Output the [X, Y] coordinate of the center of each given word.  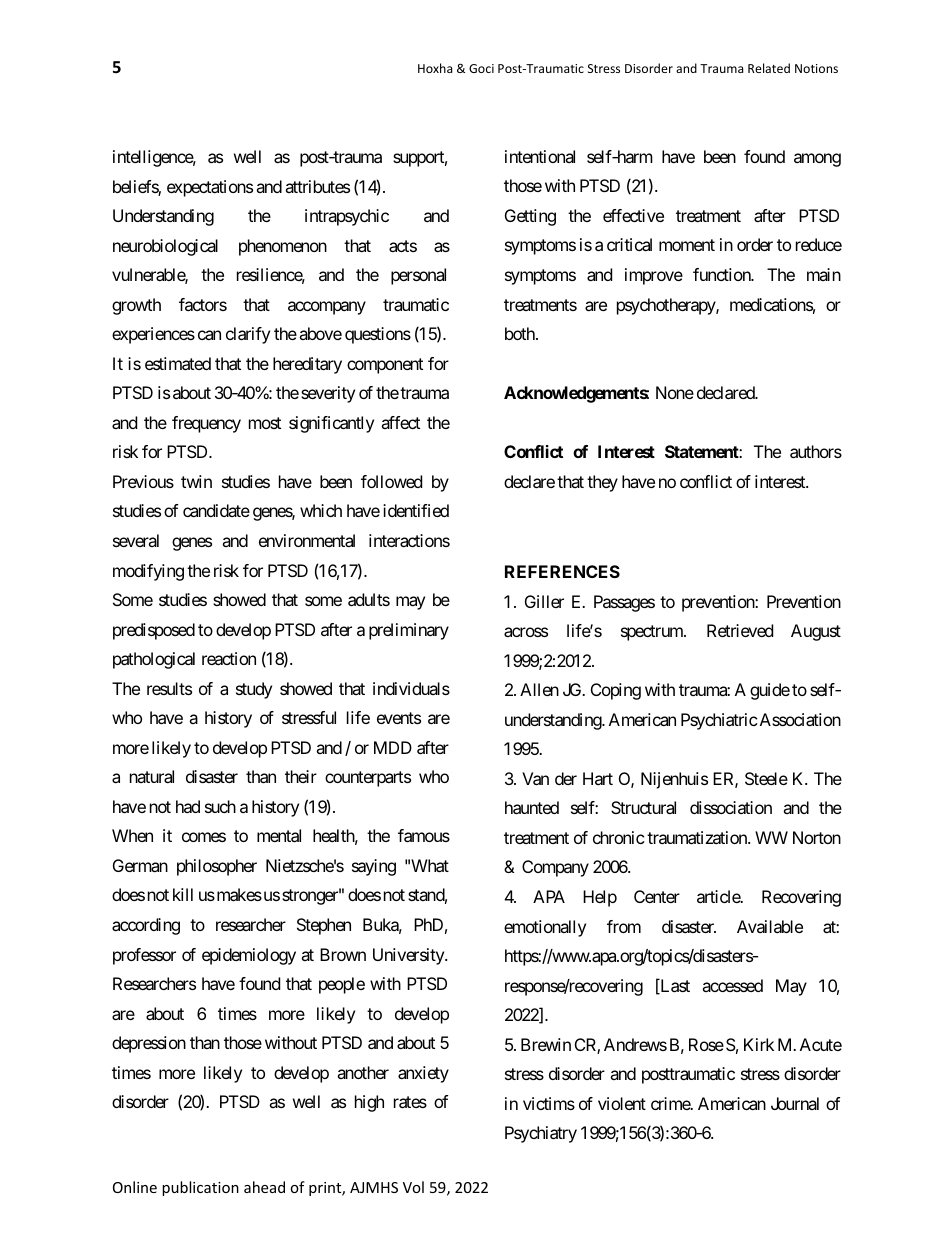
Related [769, 68]
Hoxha [435, 68]
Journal [795, 1103]
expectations [210, 188]
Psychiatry [541, 1134]
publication [200, 1188]
